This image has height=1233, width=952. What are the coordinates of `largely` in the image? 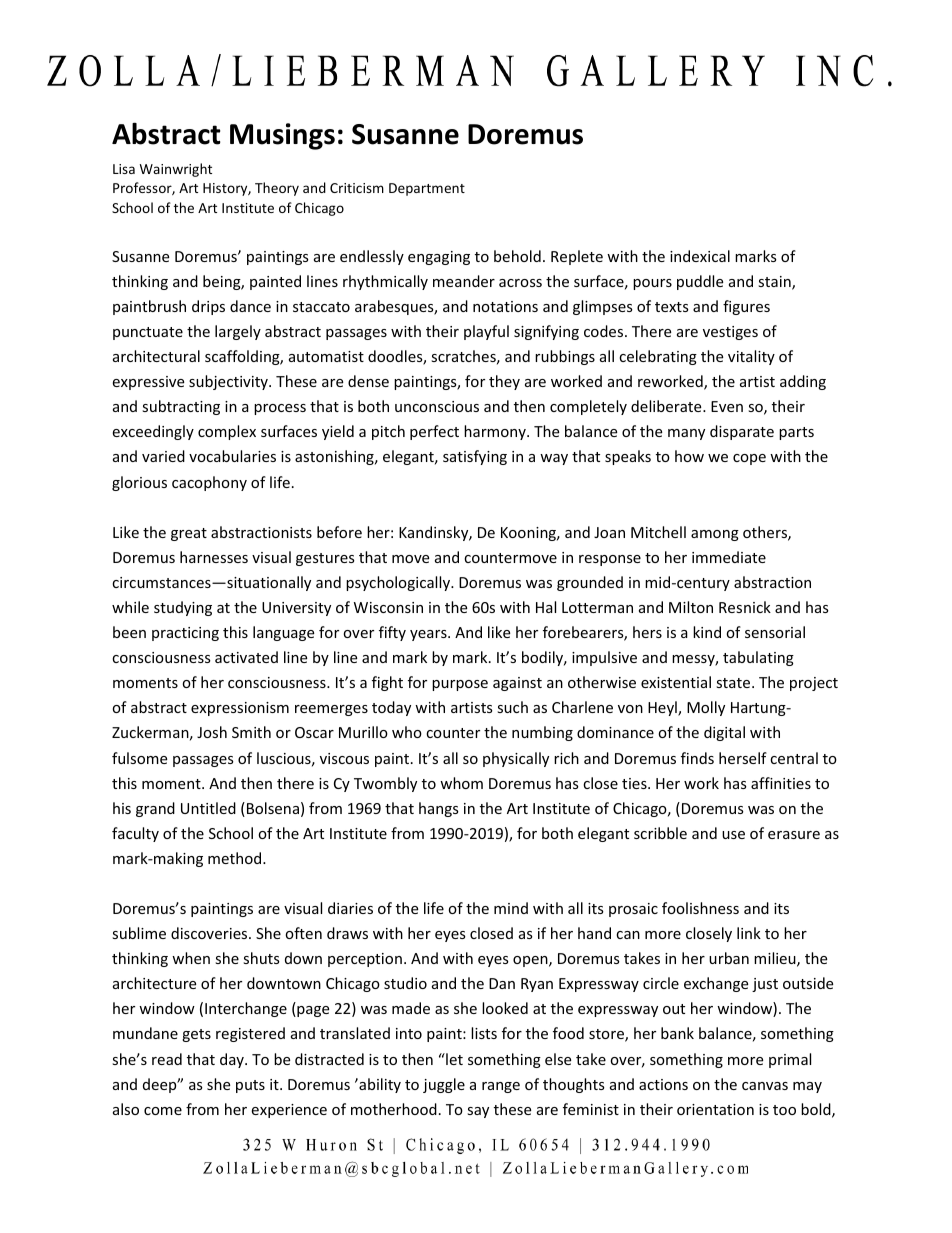 It's located at (238, 332).
